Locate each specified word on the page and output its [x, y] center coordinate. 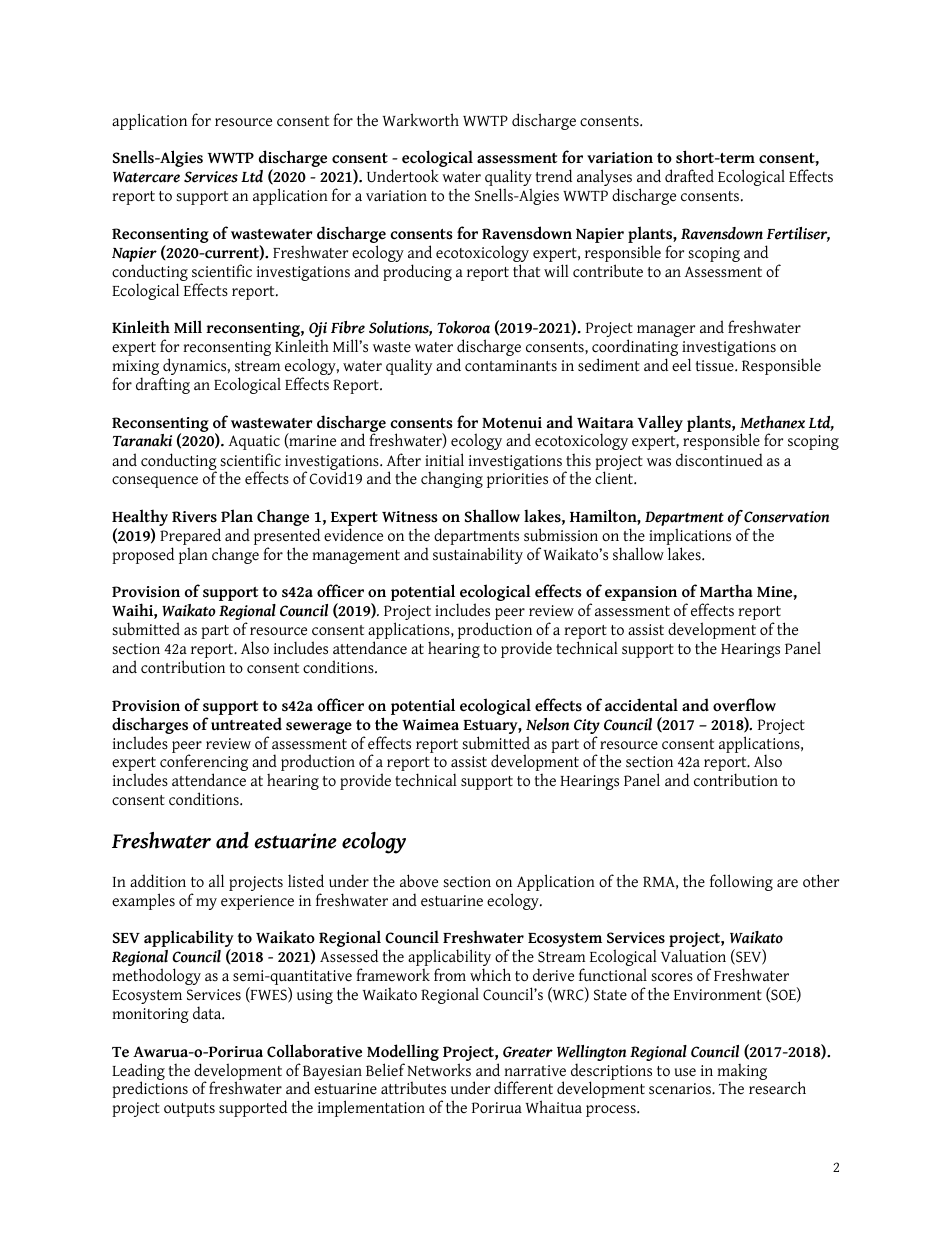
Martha [726, 590]
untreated [246, 724]
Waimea [430, 725]
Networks [439, 1070]
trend [554, 176]
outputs [189, 1110]
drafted [689, 176]
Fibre [348, 327]
